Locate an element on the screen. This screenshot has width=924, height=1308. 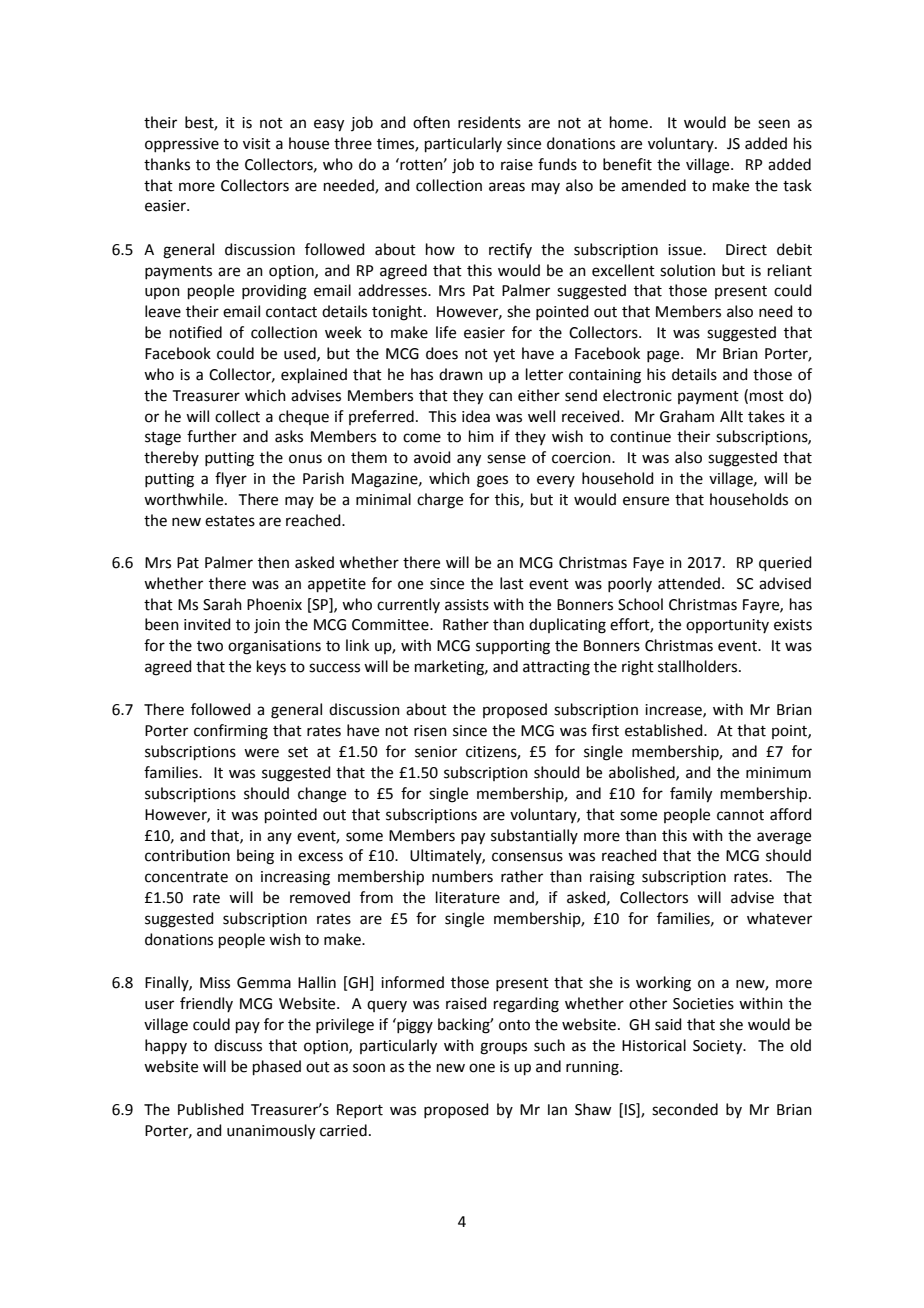
opportunity is located at coordinates (727, 626).
